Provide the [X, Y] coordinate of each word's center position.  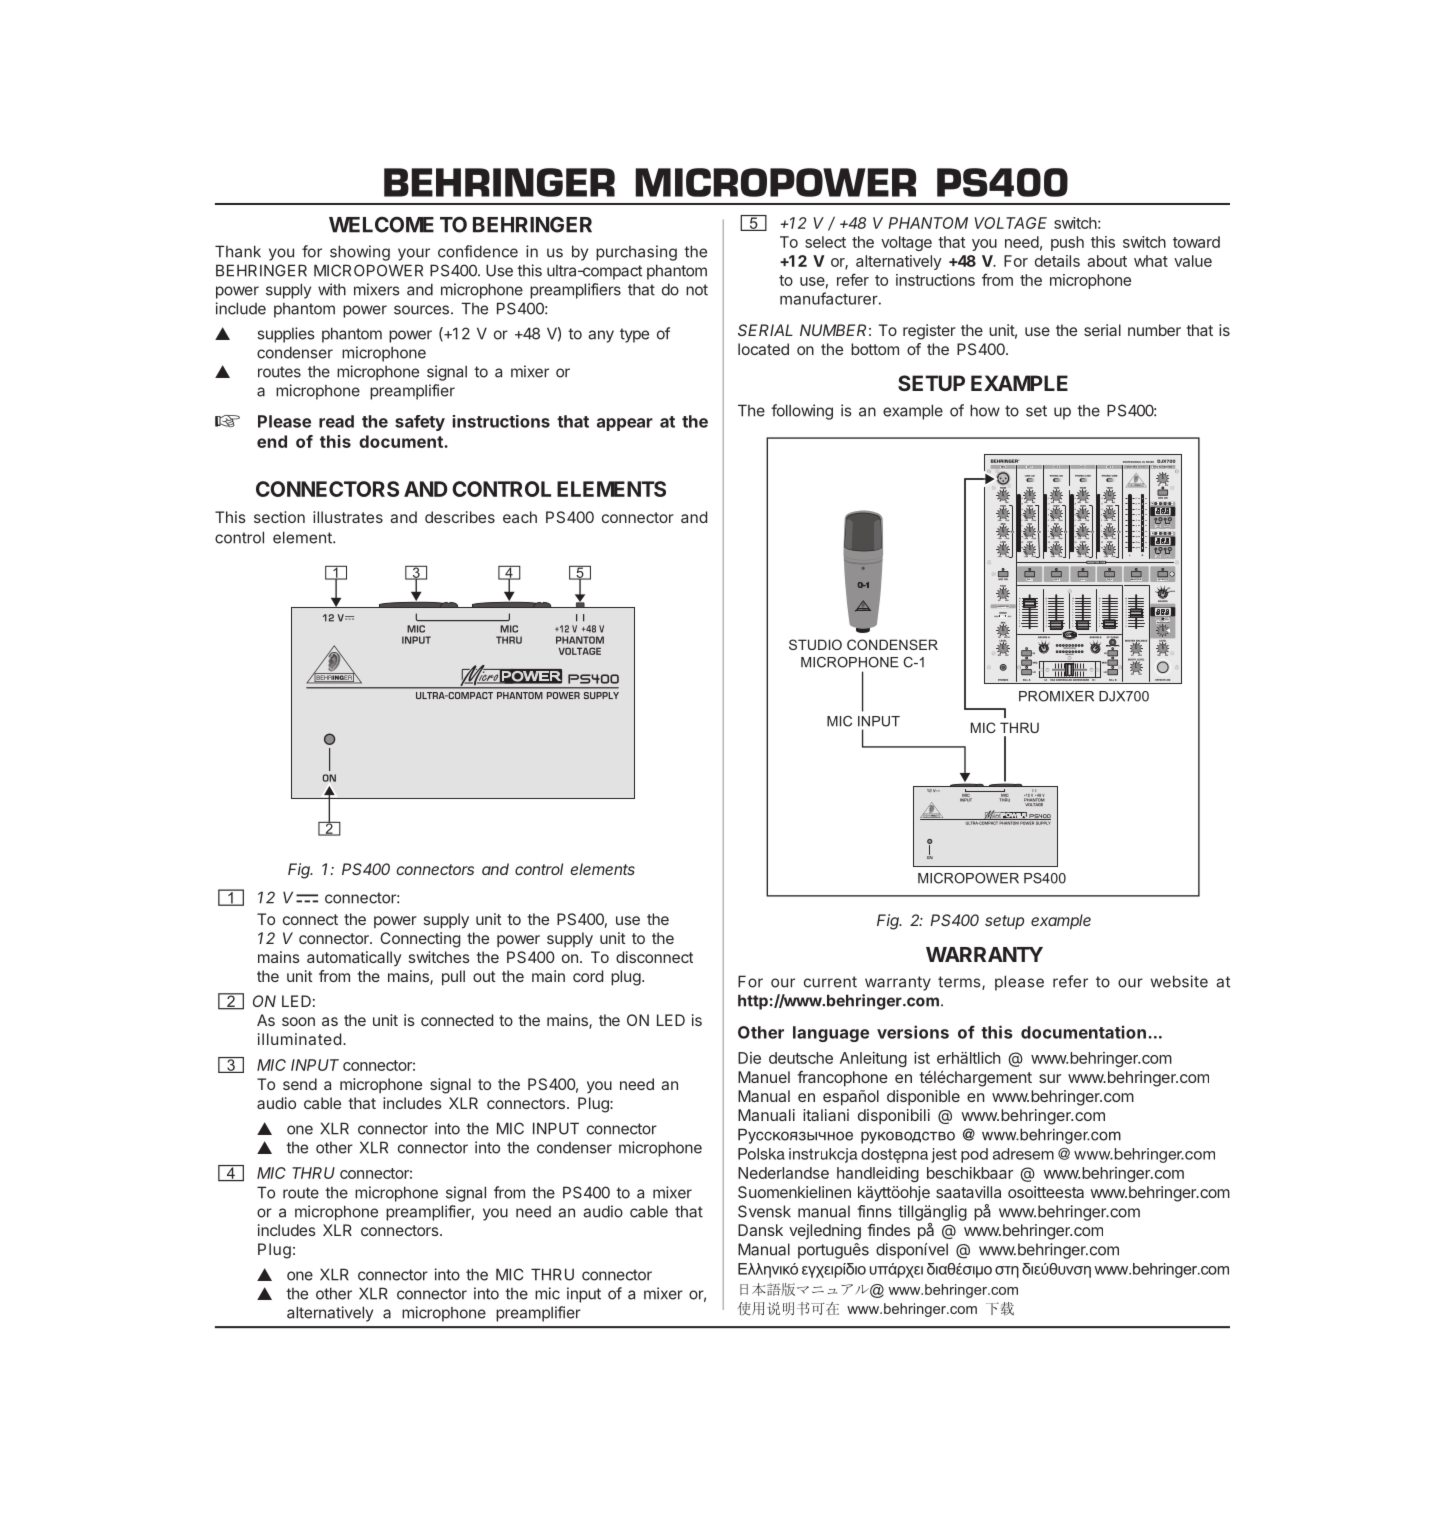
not [697, 290]
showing [360, 253]
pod [974, 1155]
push [1067, 243]
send [300, 1084]
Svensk [764, 1211]
